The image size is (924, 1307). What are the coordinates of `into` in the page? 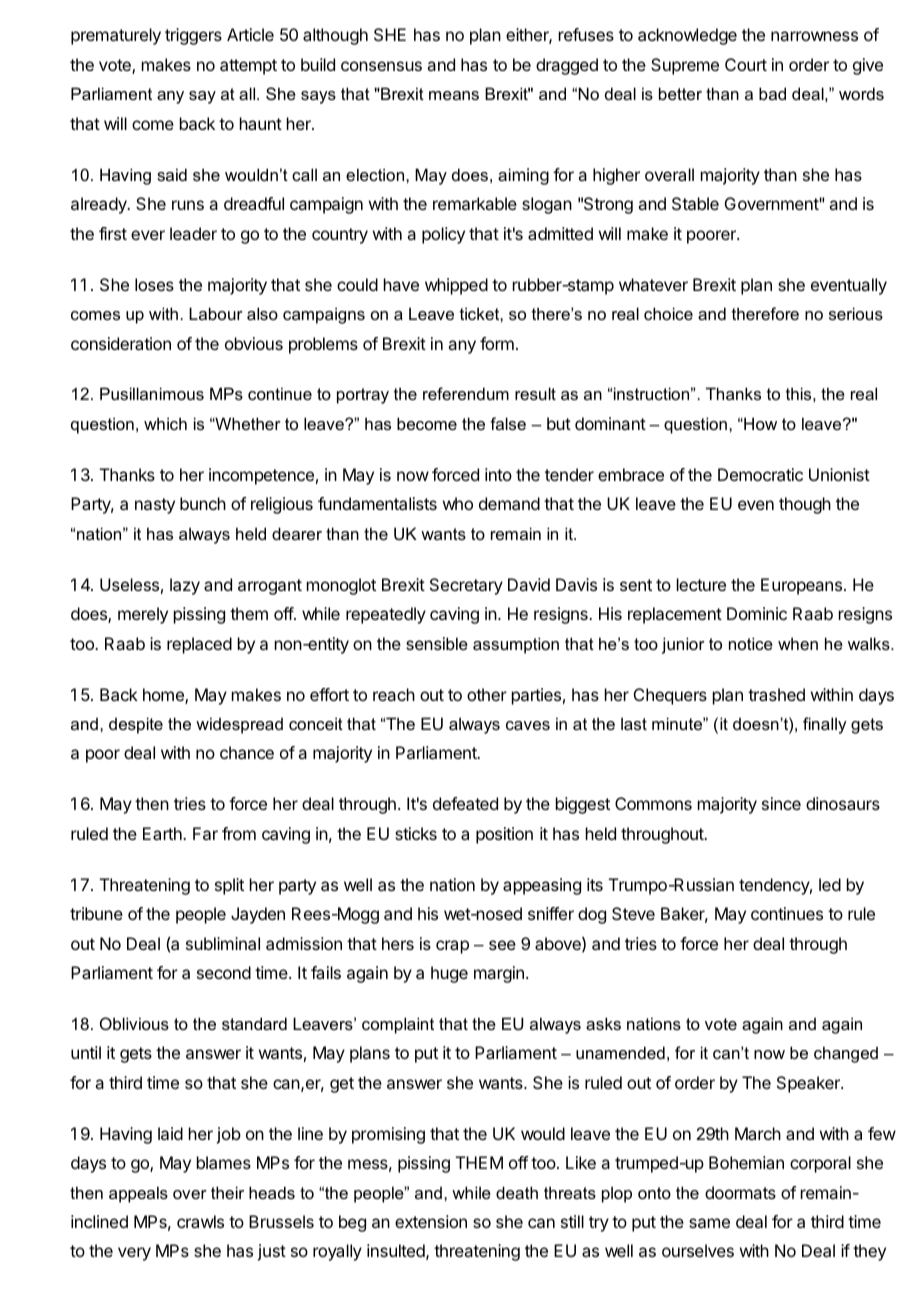 It's located at (498, 474).
